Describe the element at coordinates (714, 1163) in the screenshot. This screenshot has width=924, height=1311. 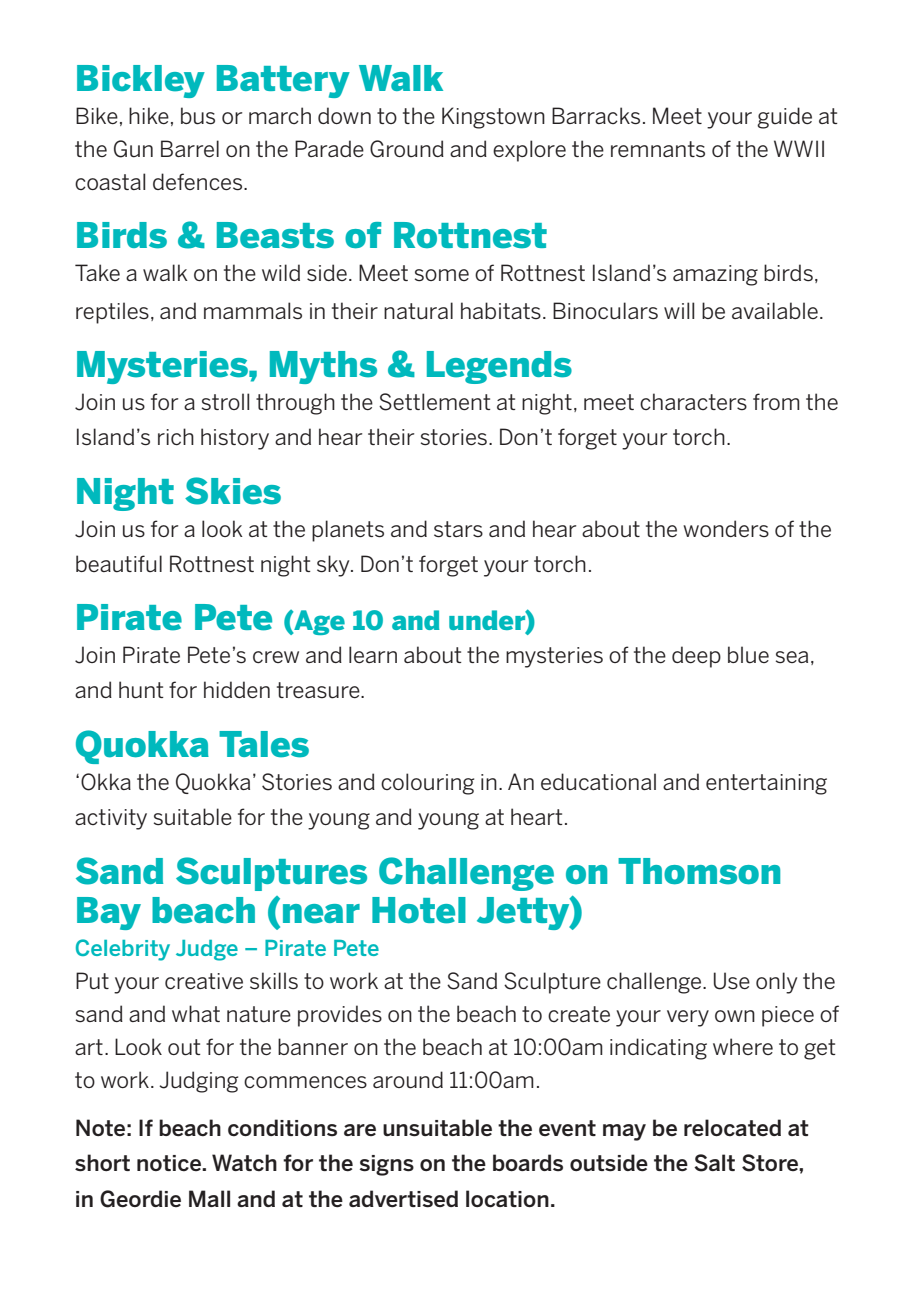
I see `Salt` at that location.
